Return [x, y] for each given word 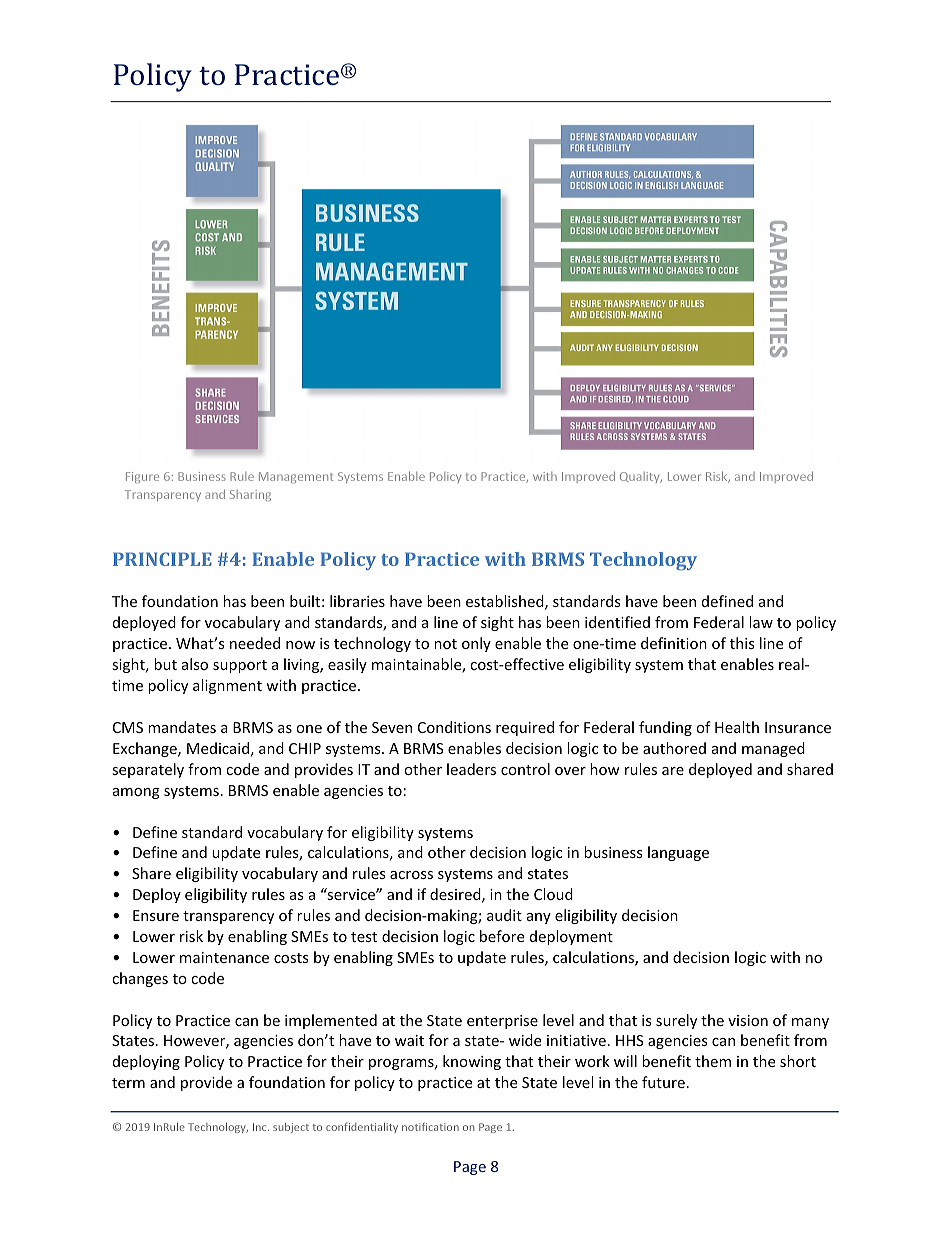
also [195, 664]
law [761, 622]
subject [291, 1128]
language [678, 853]
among [136, 793]
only [476, 644]
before [502, 936]
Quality [641, 477]
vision [748, 1020]
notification [430, 1126]
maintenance [224, 957]
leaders [471, 769]
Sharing [250, 495]
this [742, 643]
